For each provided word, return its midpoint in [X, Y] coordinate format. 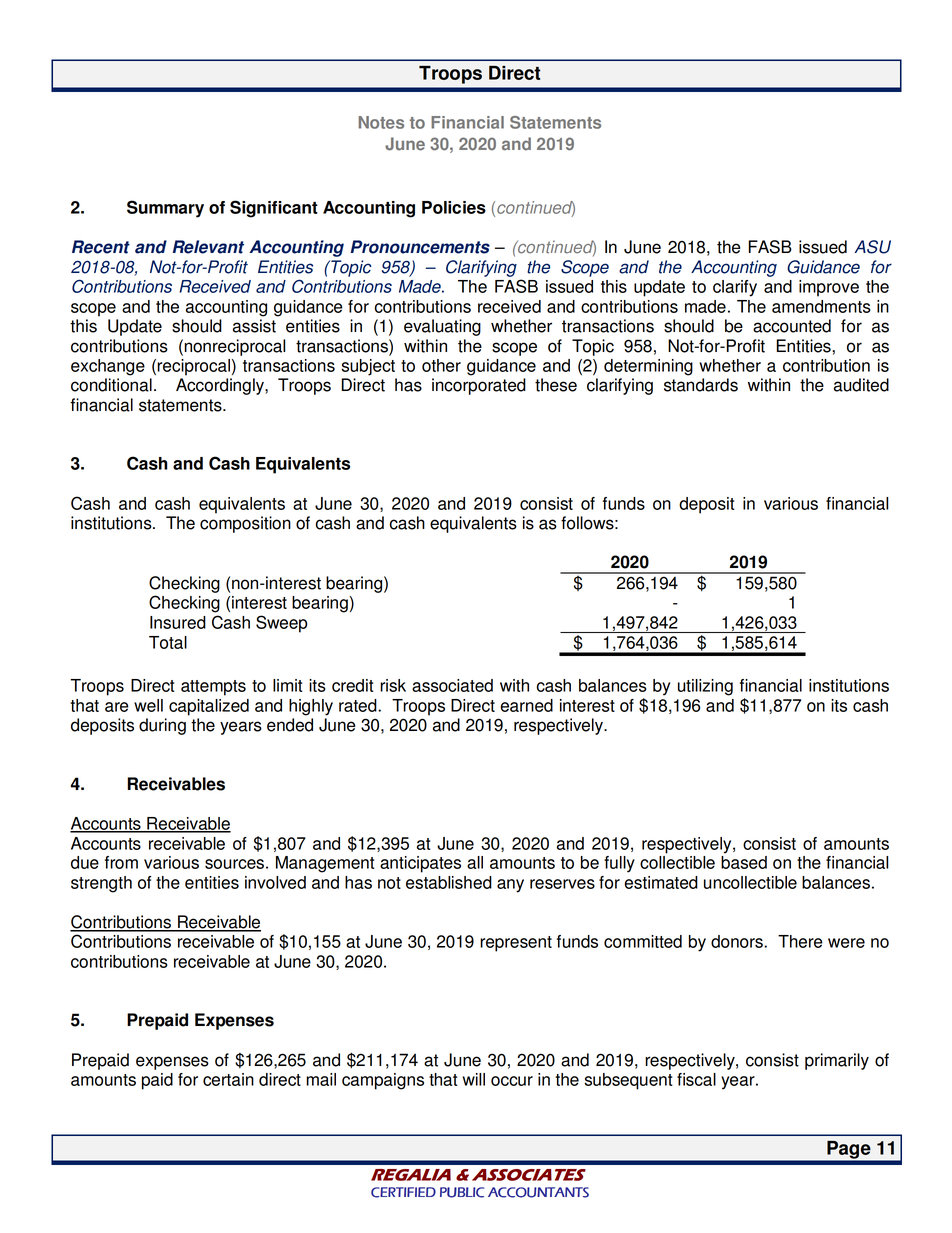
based [744, 862]
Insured [178, 622]
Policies [454, 207]
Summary [165, 209]
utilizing [705, 687]
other [441, 365]
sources [234, 864]
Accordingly [221, 386]
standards [701, 385]
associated [452, 685]
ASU [872, 247]
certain [228, 1079]
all [475, 862]
